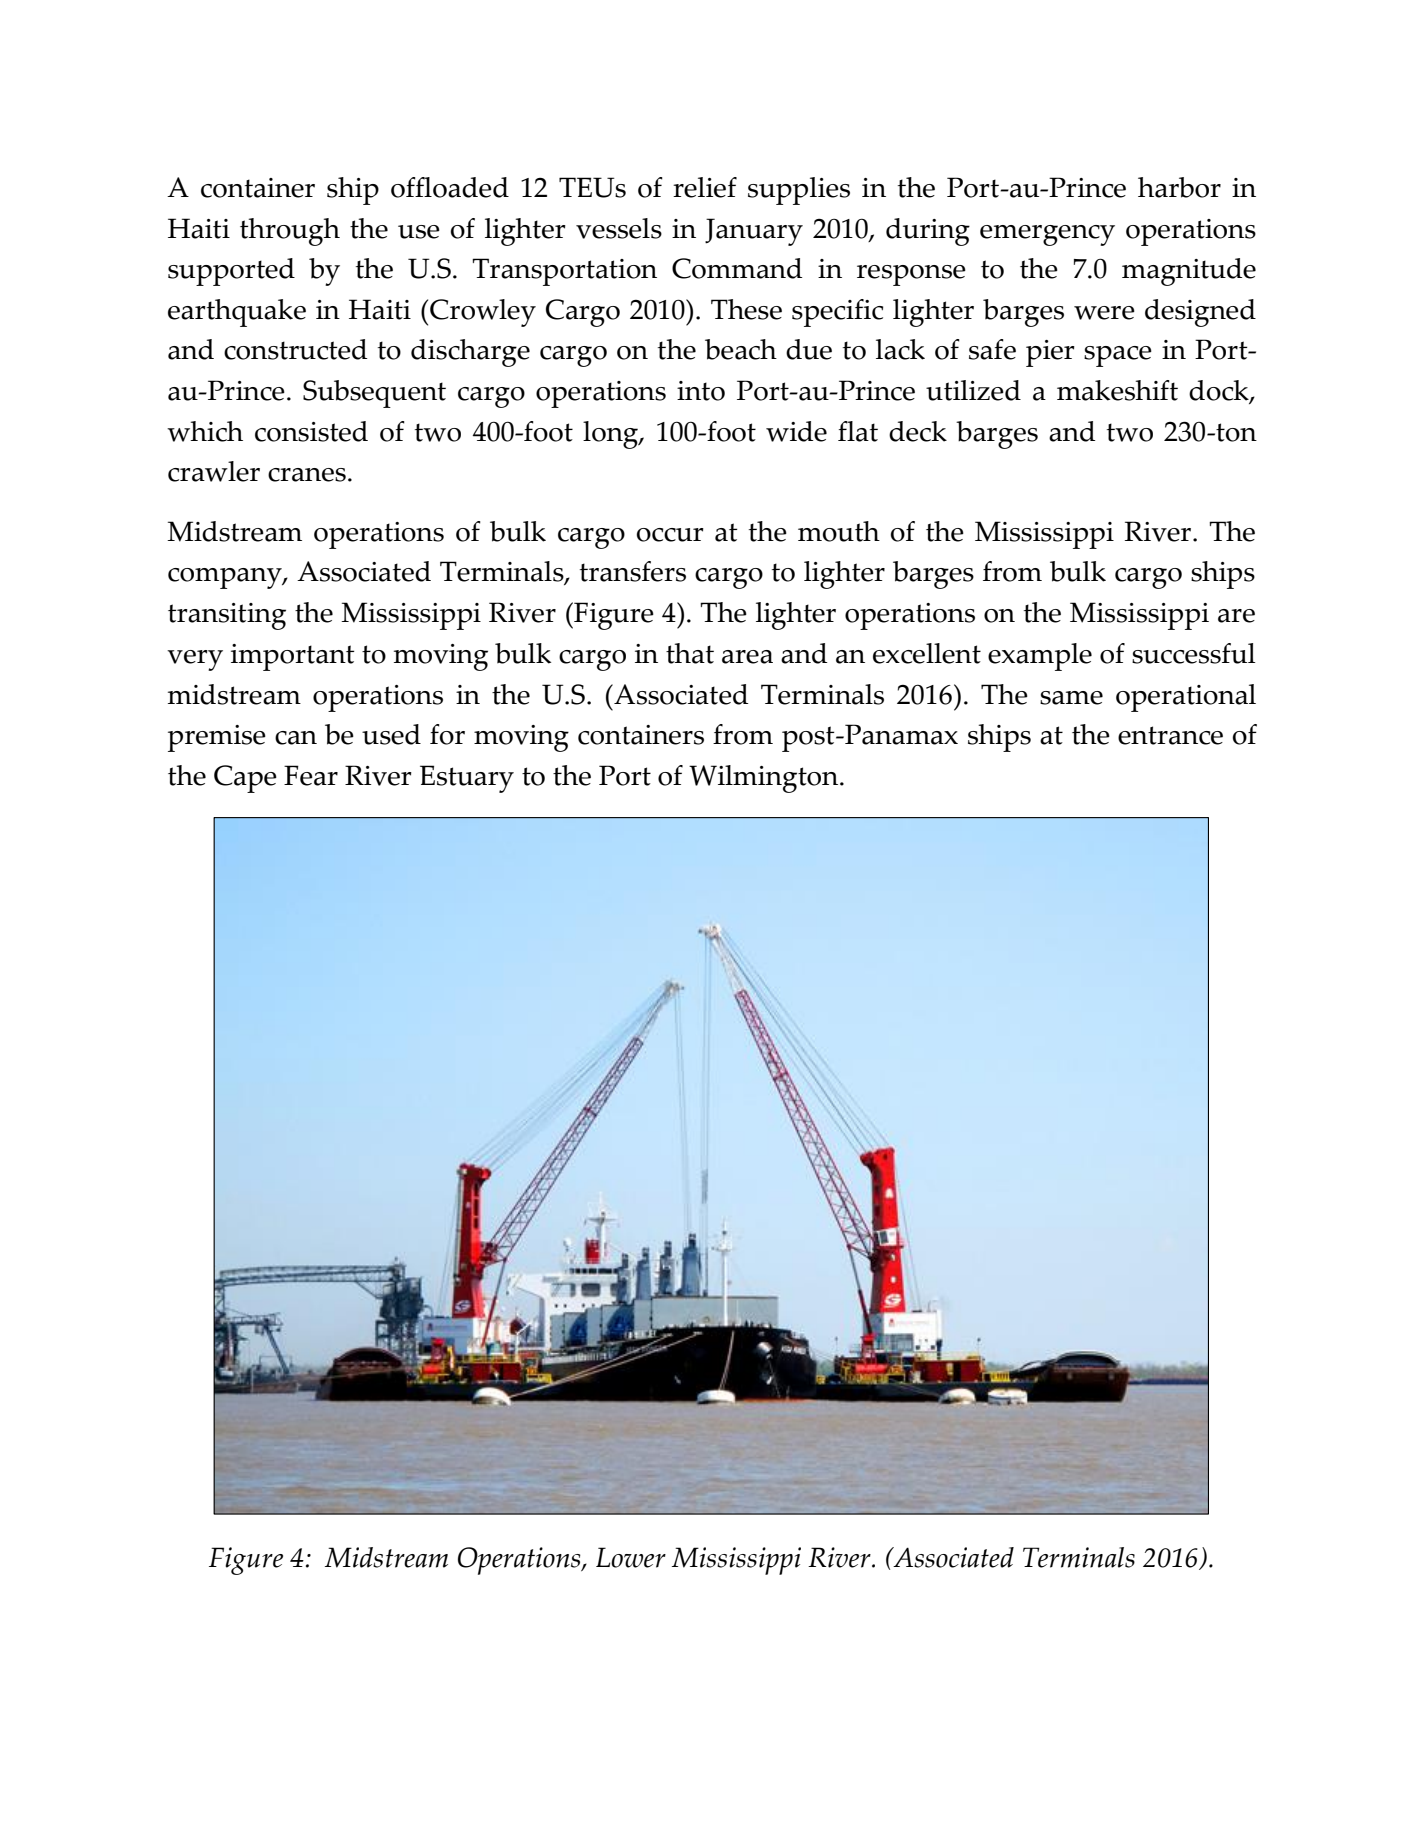 The width and height of the page is (1424, 1843). What do you see at coordinates (1047, 235) in the page?
I see `emergency` at bounding box center [1047, 235].
